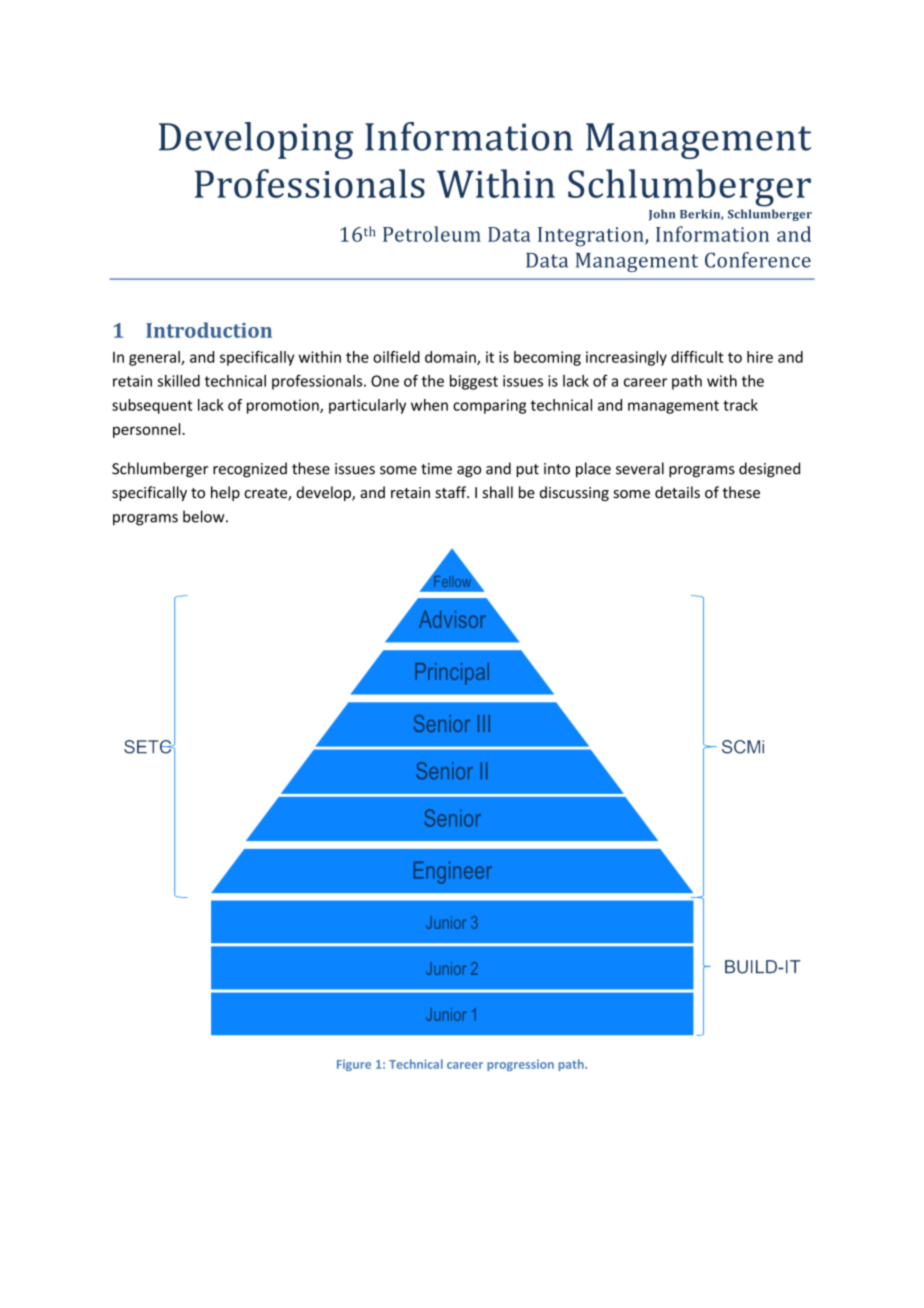 This image has width=924, height=1308. What do you see at coordinates (209, 330) in the image?
I see `Introduction` at bounding box center [209, 330].
